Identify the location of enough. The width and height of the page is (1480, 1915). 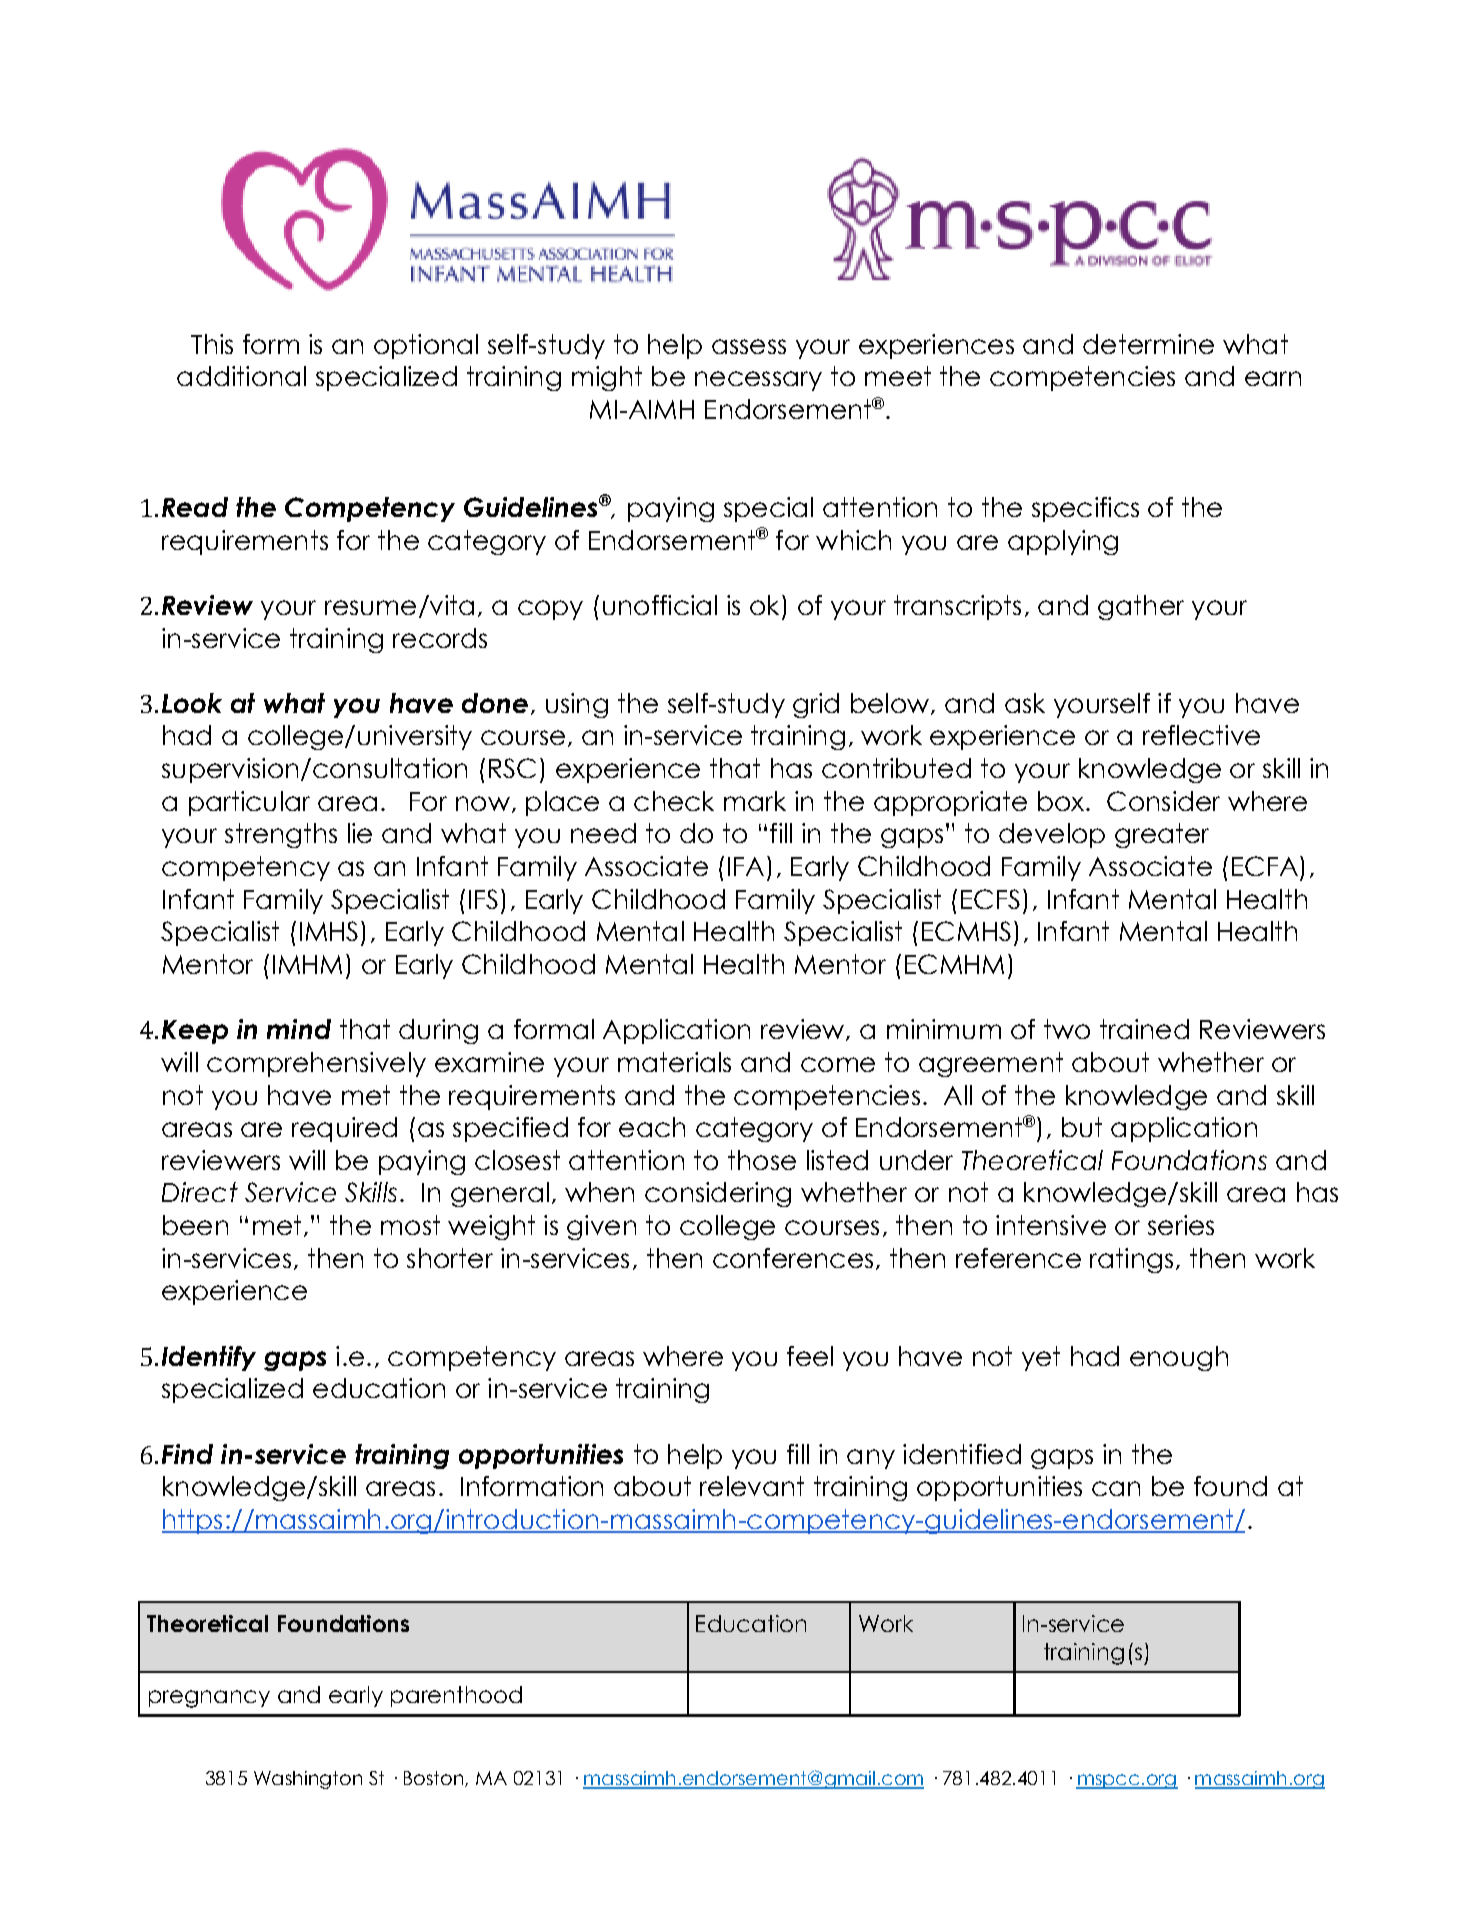
(1179, 1358).
